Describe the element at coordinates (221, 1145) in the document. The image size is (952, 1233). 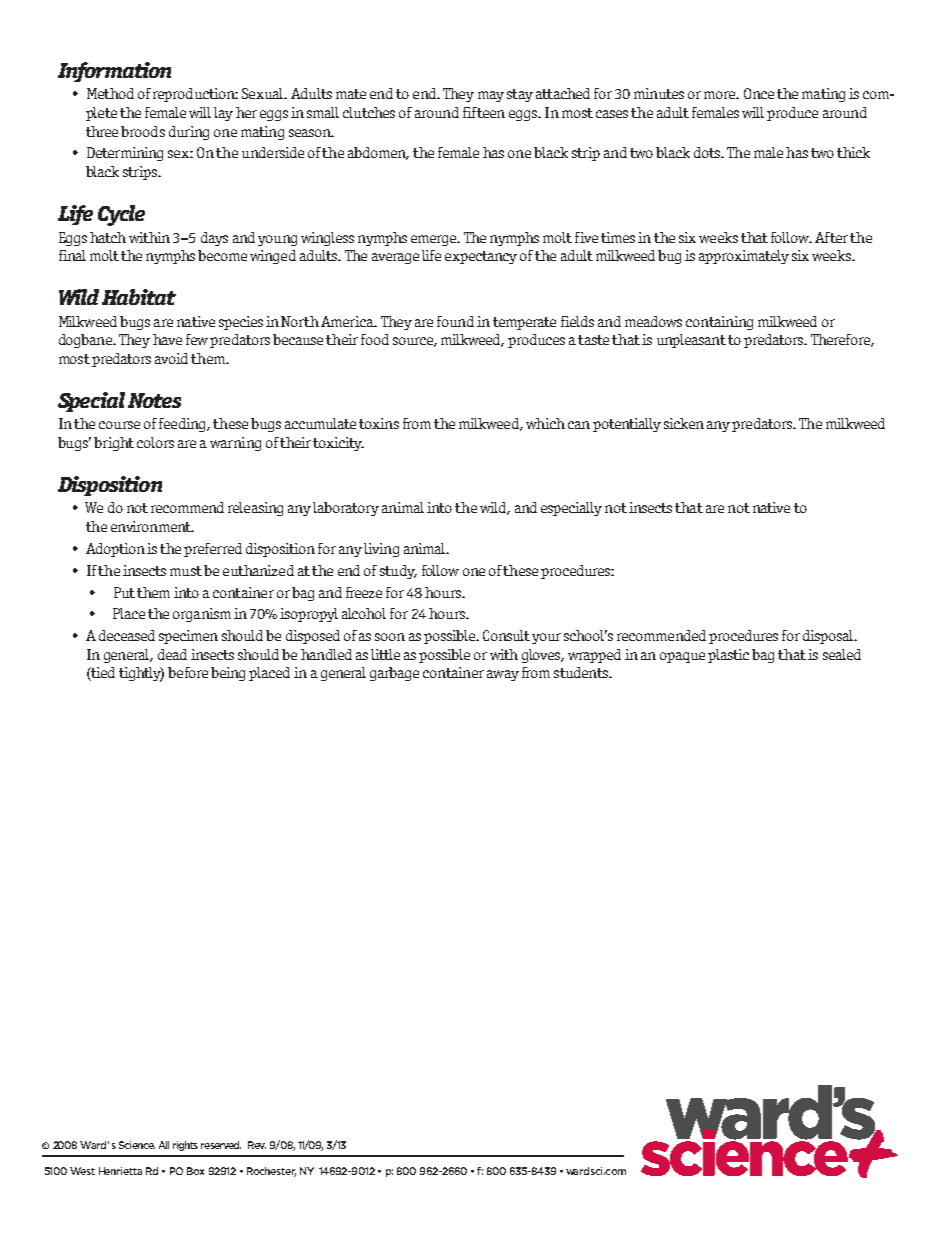
I see `reserved` at that location.
